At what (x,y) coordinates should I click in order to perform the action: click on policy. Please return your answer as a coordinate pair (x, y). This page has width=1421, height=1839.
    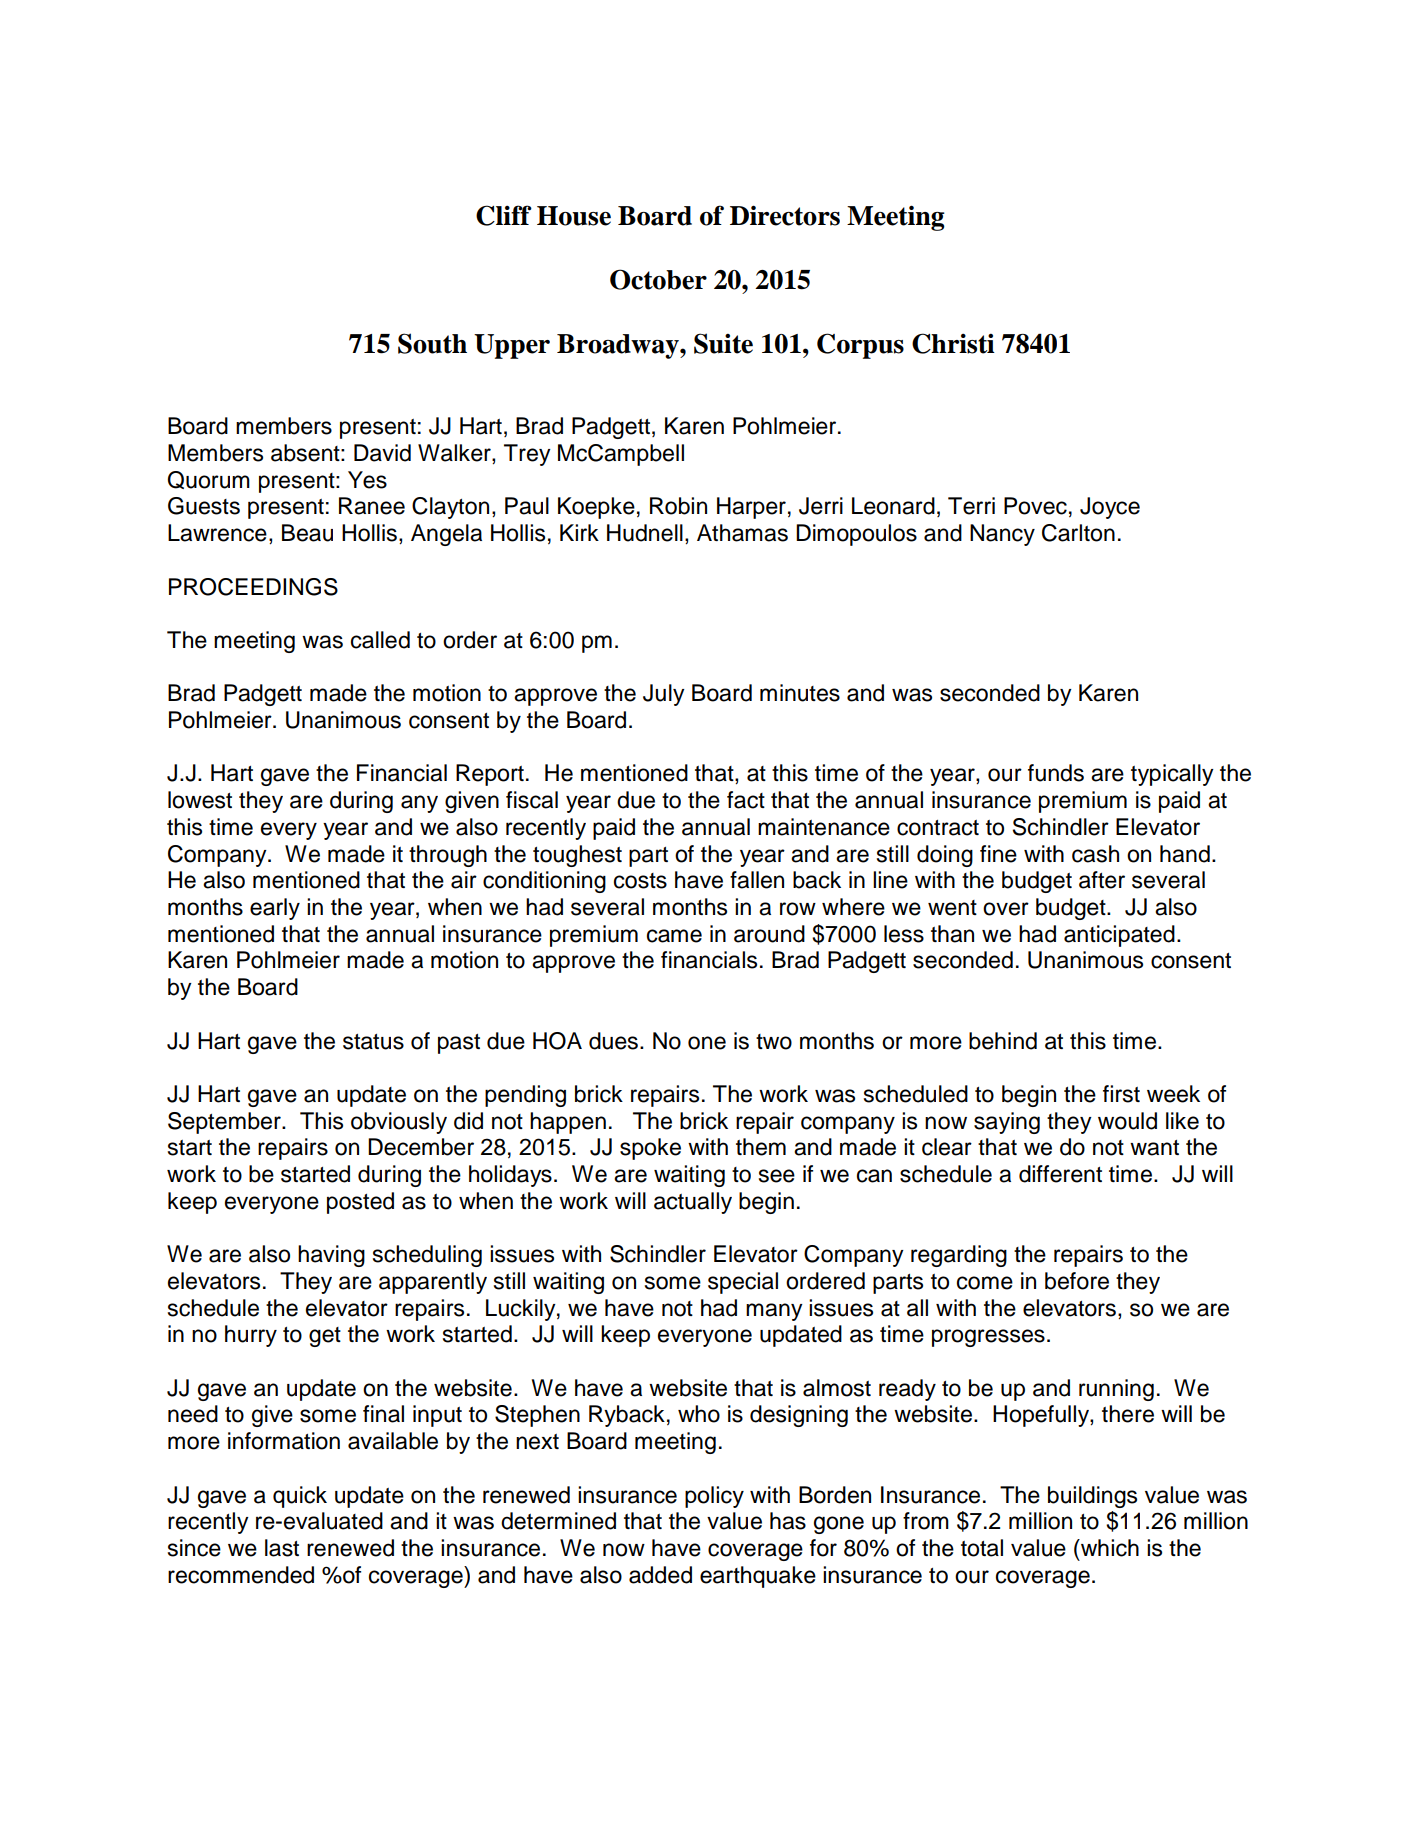
    Looking at the image, I should click on (714, 1497).
